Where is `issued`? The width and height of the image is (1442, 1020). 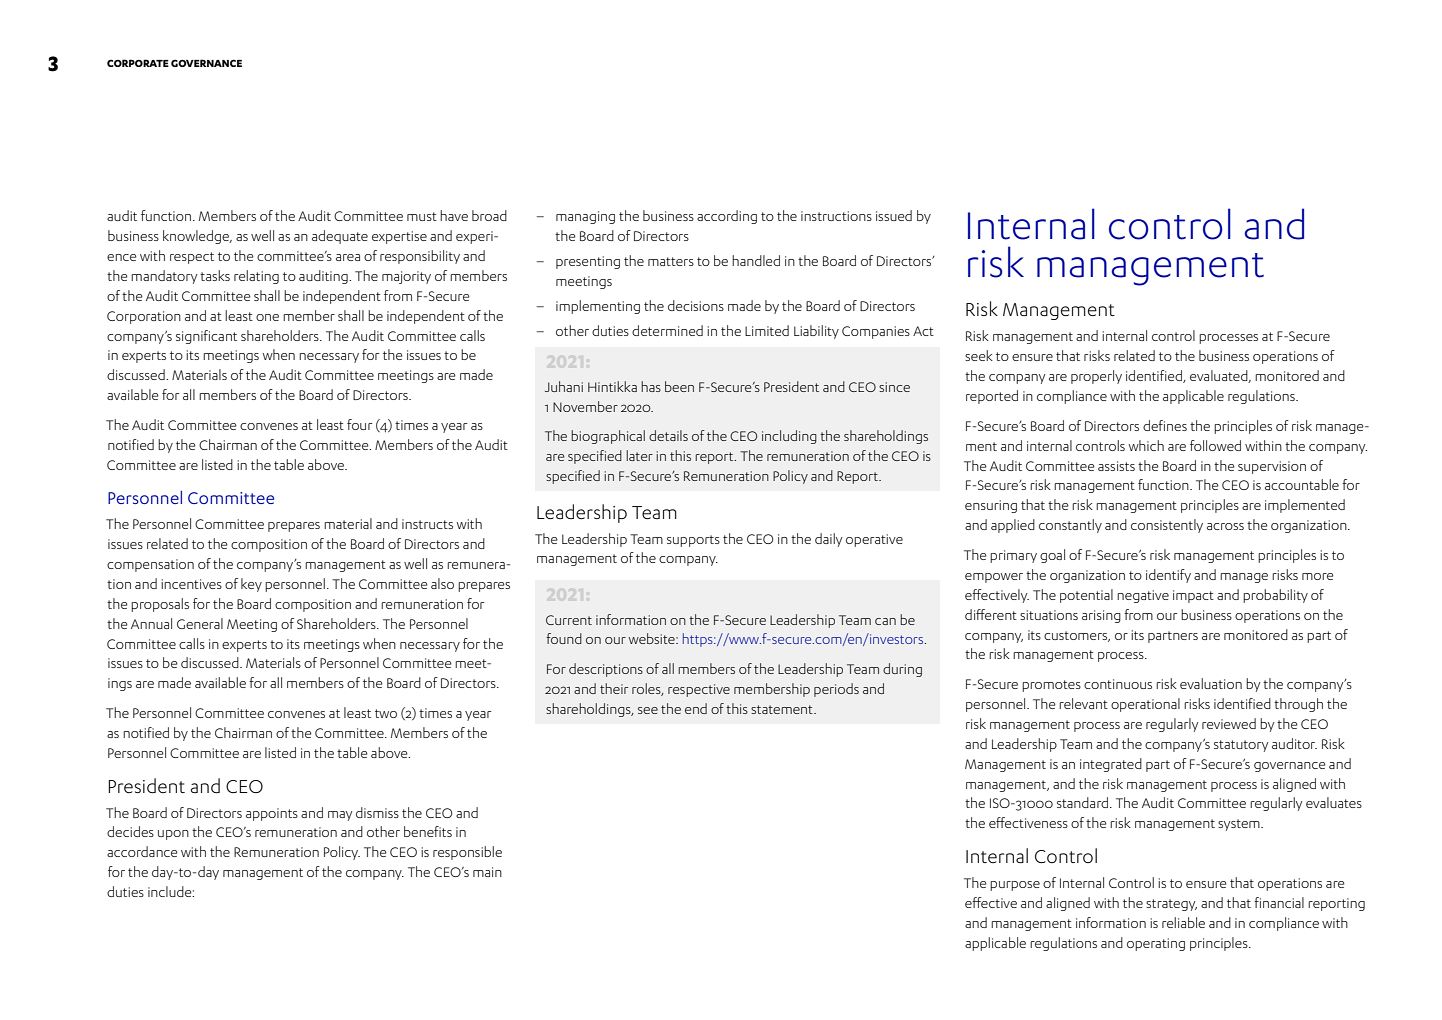
issued is located at coordinates (894, 215).
